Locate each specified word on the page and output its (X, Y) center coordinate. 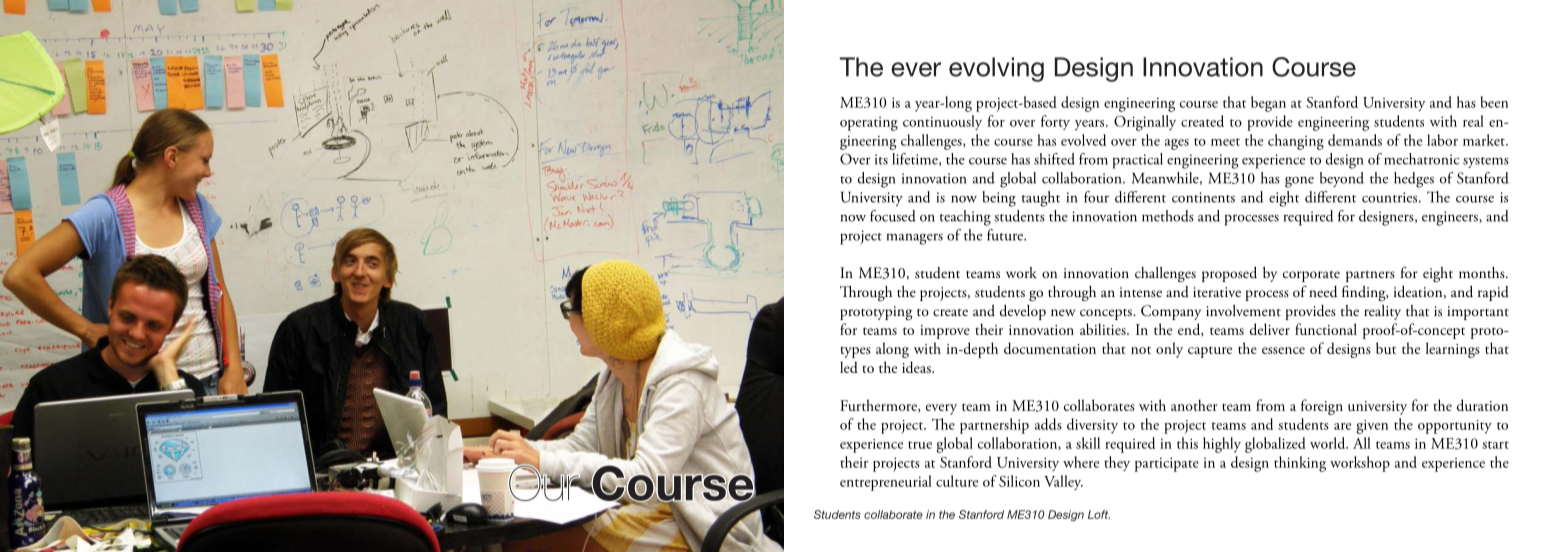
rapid (1493, 293)
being (999, 199)
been (1494, 102)
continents (1203, 197)
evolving (996, 69)
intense (1141, 292)
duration (1482, 405)
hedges (1414, 180)
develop (1023, 312)
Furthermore (879, 406)
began (1268, 104)
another (1194, 405)
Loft (1099, 514)
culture (957, 481)
